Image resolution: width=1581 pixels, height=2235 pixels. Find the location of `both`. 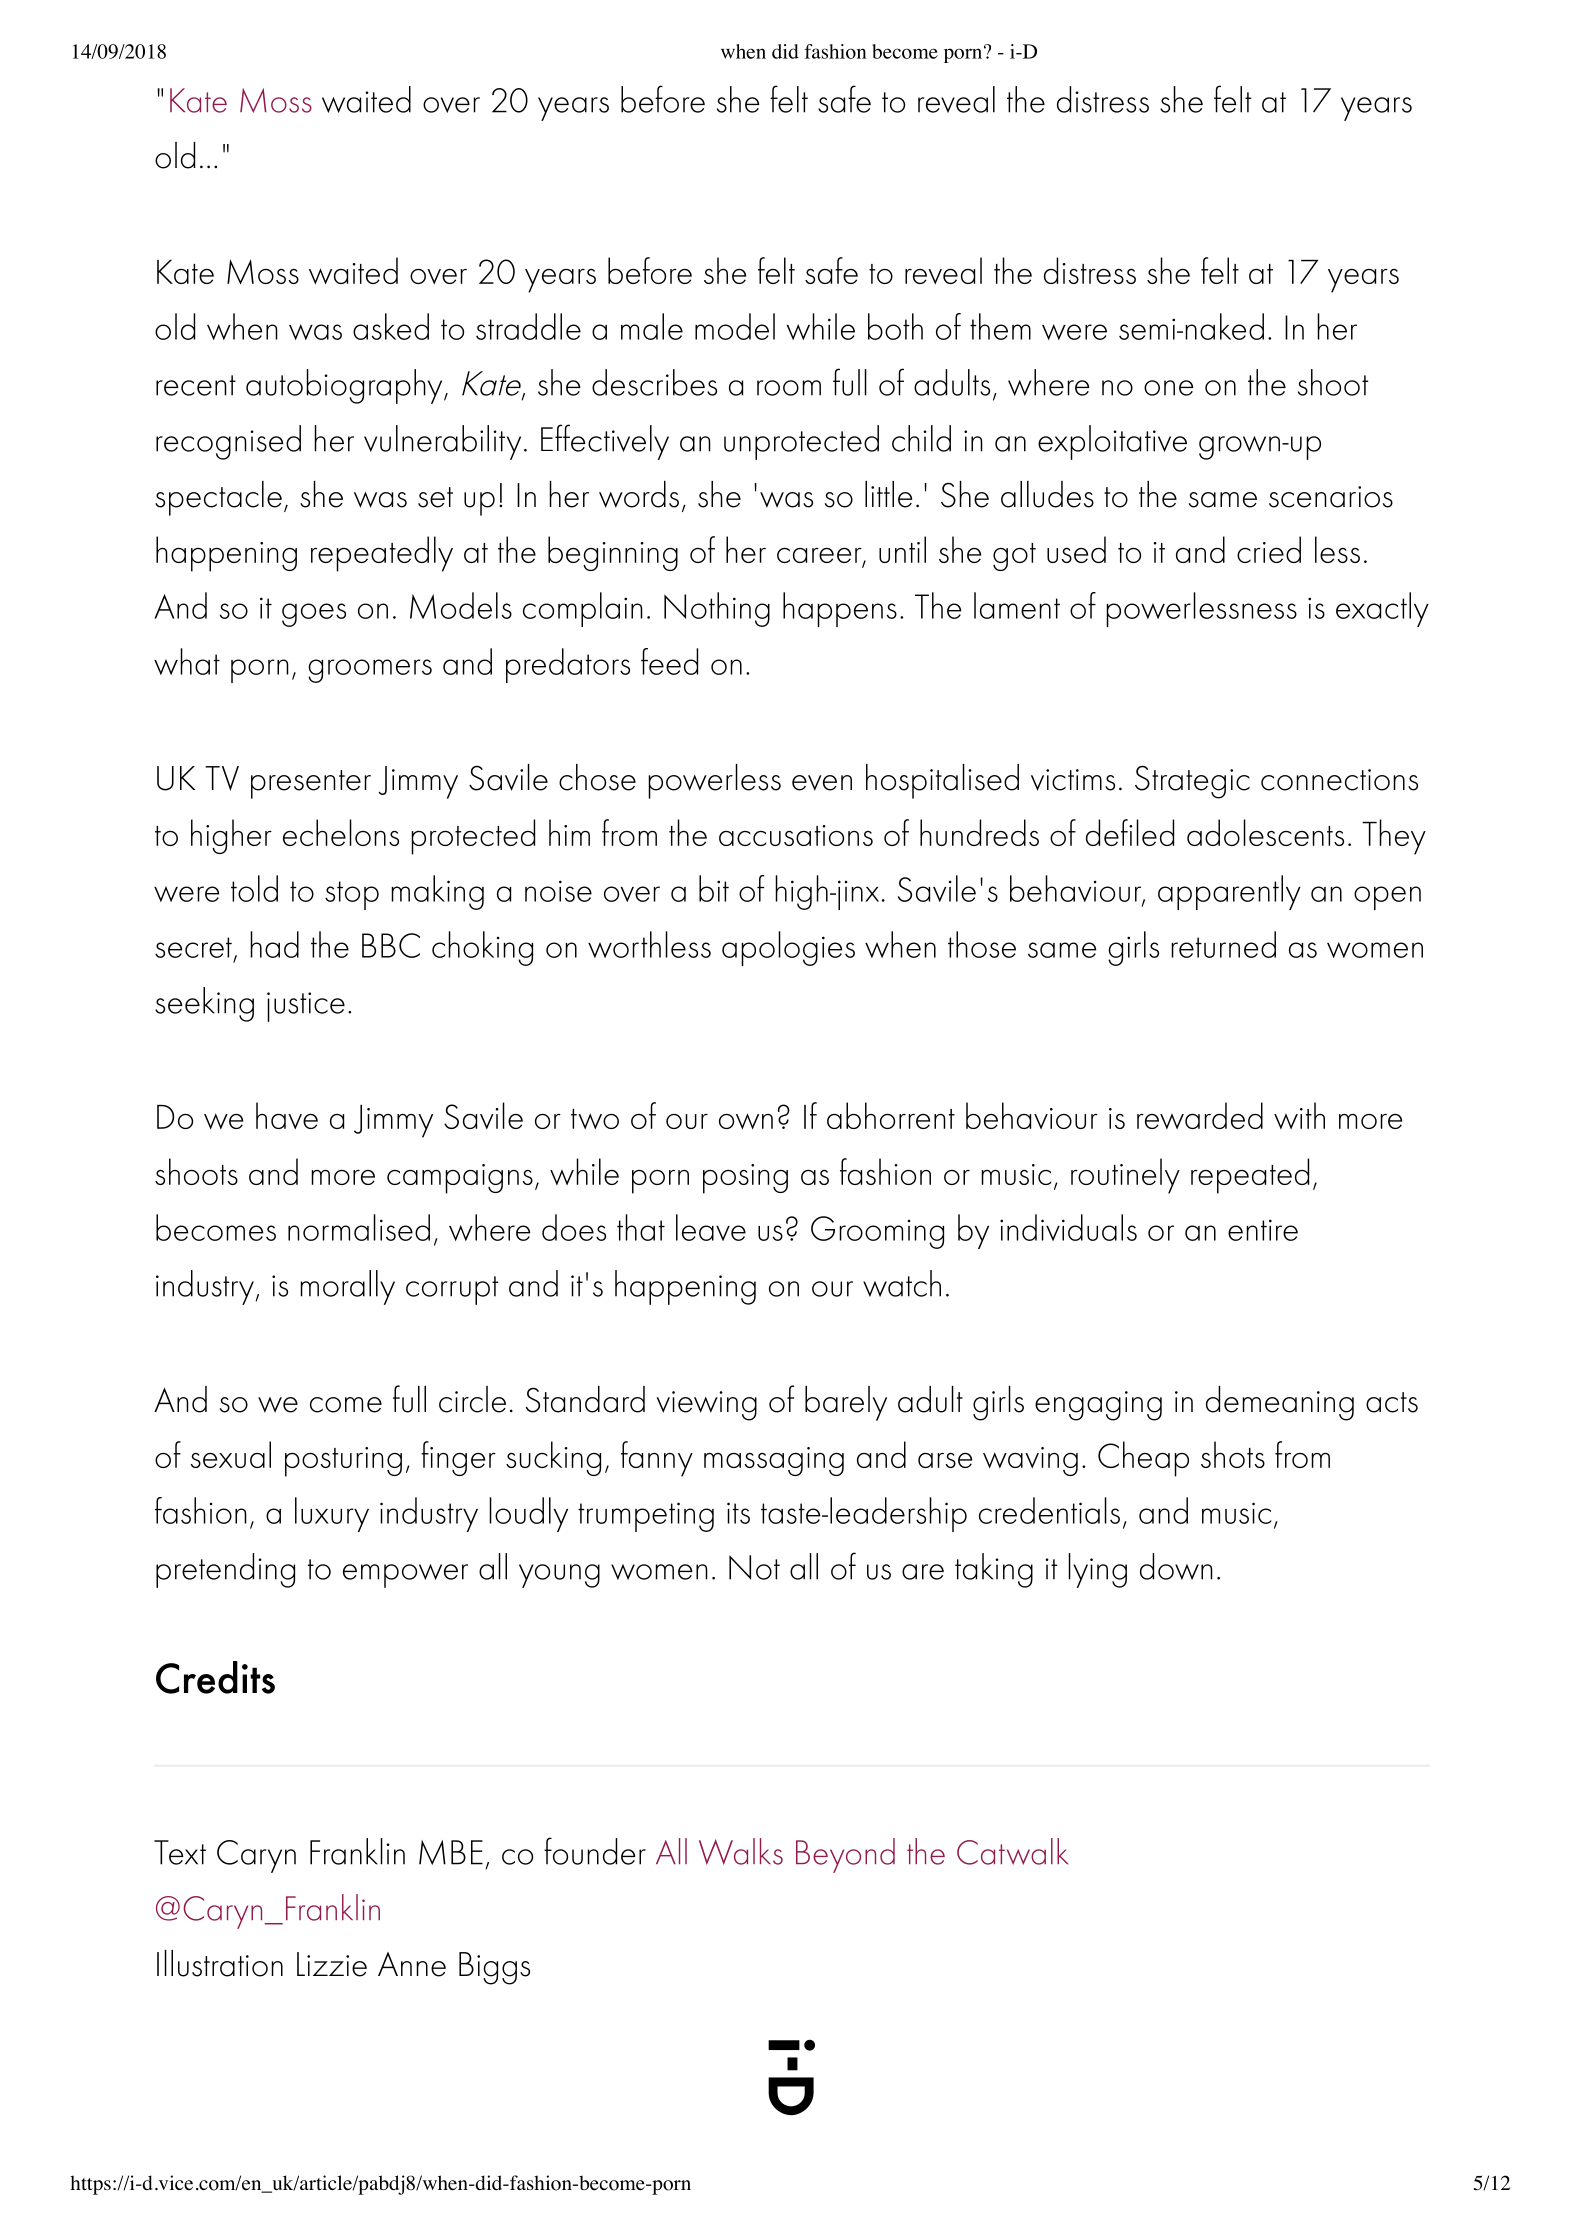

both is located at coordinates (895, 326).
